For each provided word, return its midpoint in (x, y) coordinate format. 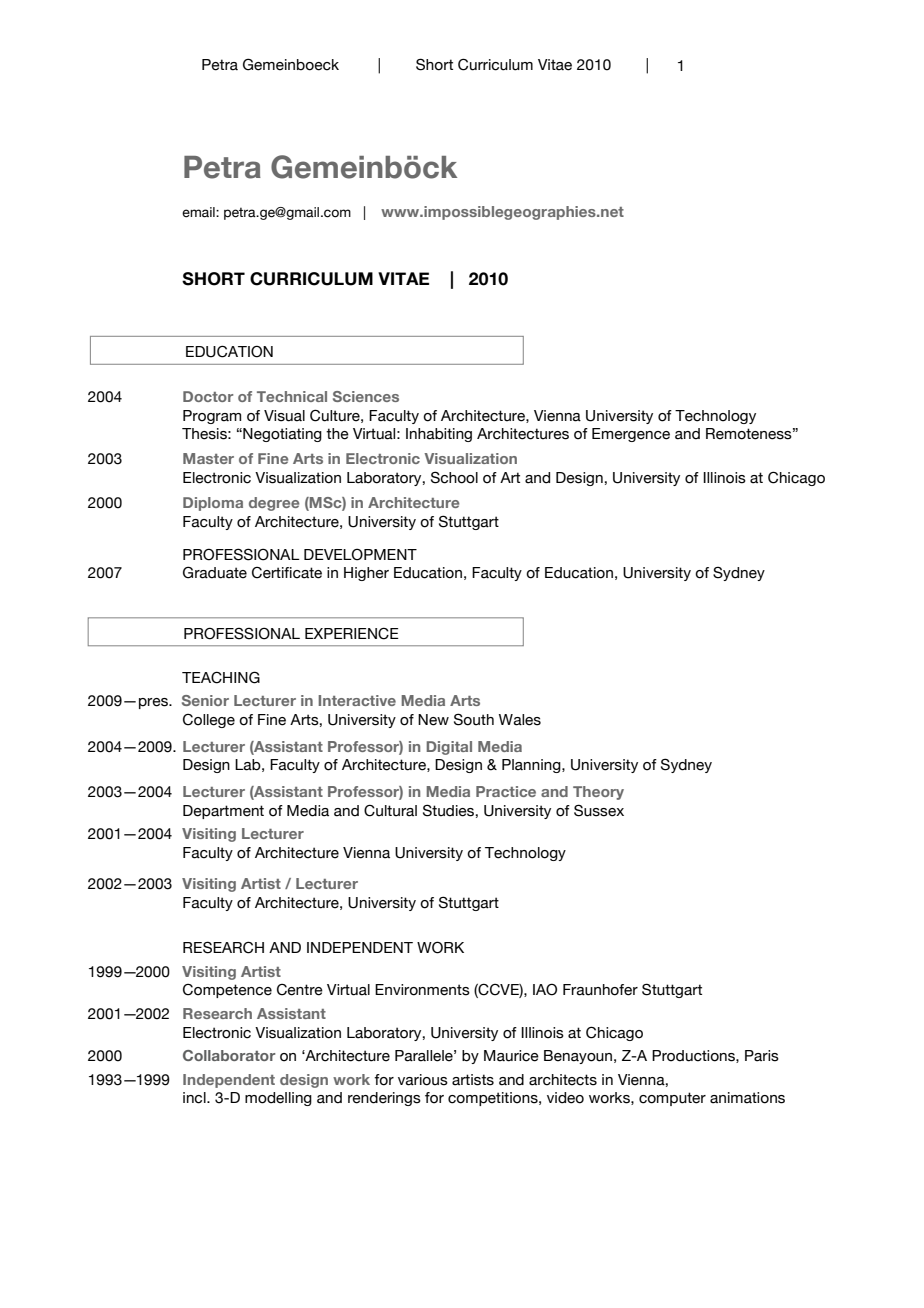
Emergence (631, 435)
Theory (598, 793)
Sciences (366, 396)
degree (274, 504)
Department (223, 812)
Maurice (511, 1056)
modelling (278, 1099)
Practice (506, 791)
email (199, 212)
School (454, 477)
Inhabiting (439, 435)
